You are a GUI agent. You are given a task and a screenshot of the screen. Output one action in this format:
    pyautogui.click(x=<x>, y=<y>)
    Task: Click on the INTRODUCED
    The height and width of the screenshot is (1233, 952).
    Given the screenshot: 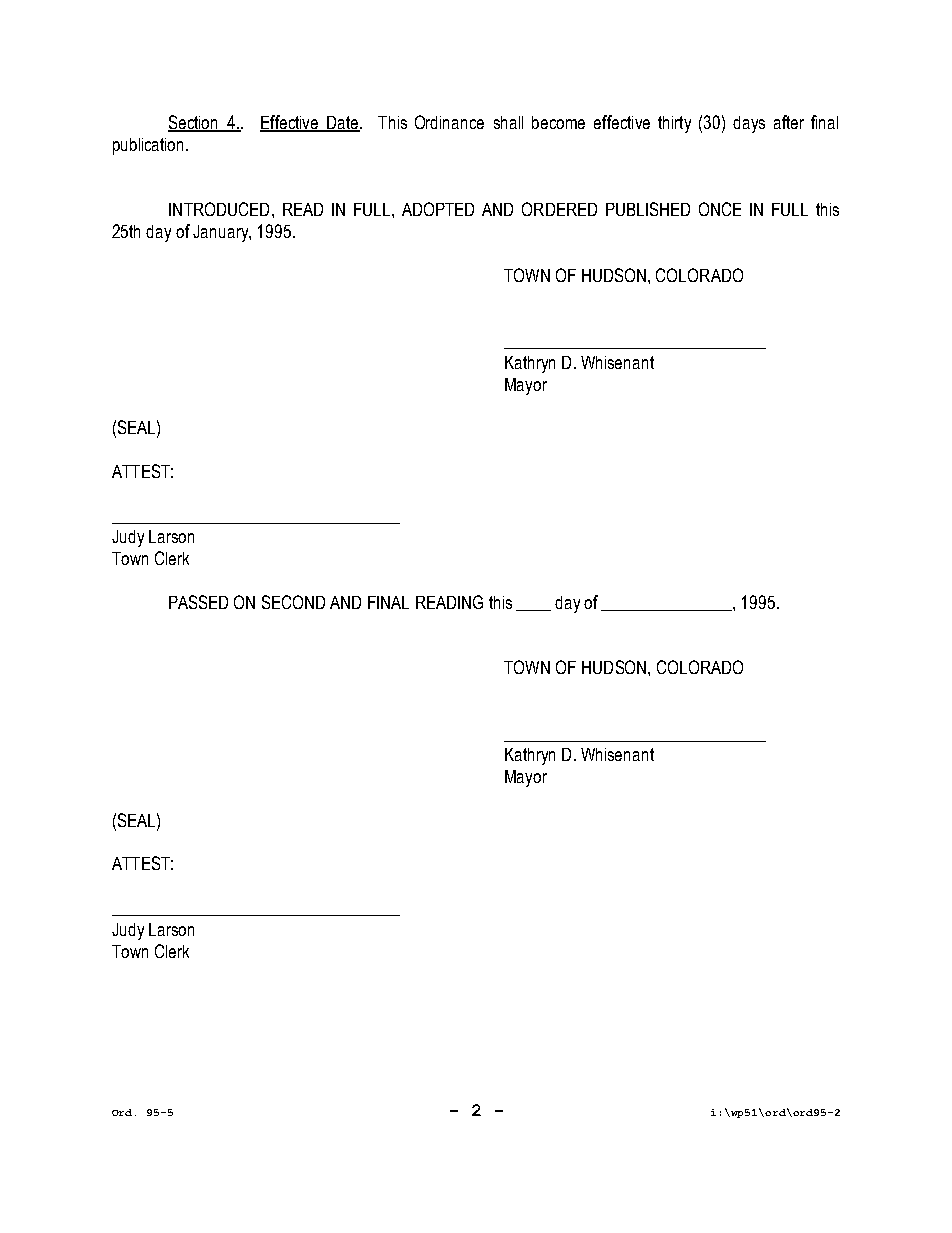 What is the action you would take?
    pyautogui.click(x=219, y=209)
